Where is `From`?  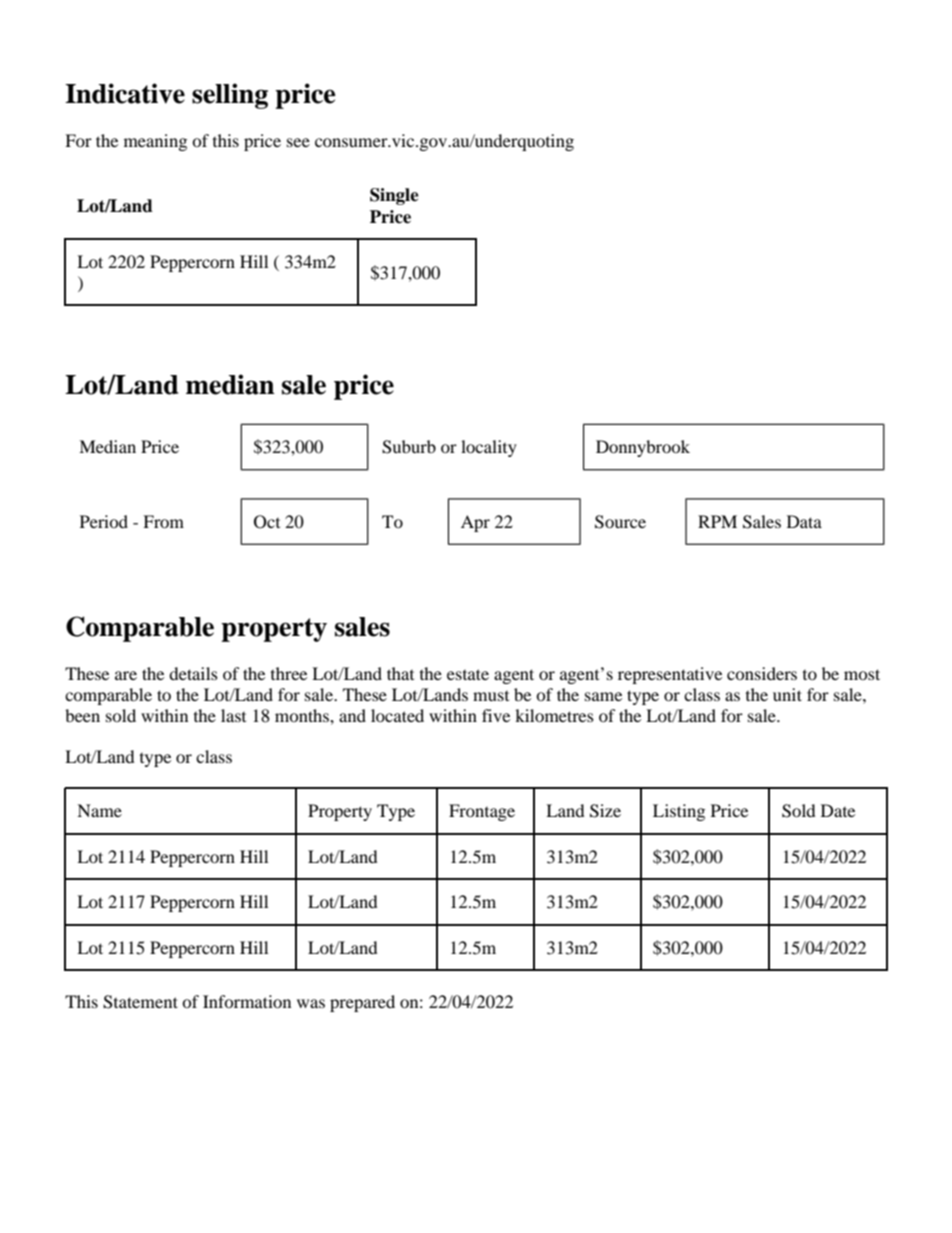
From is located at coordinates (163, 521).
